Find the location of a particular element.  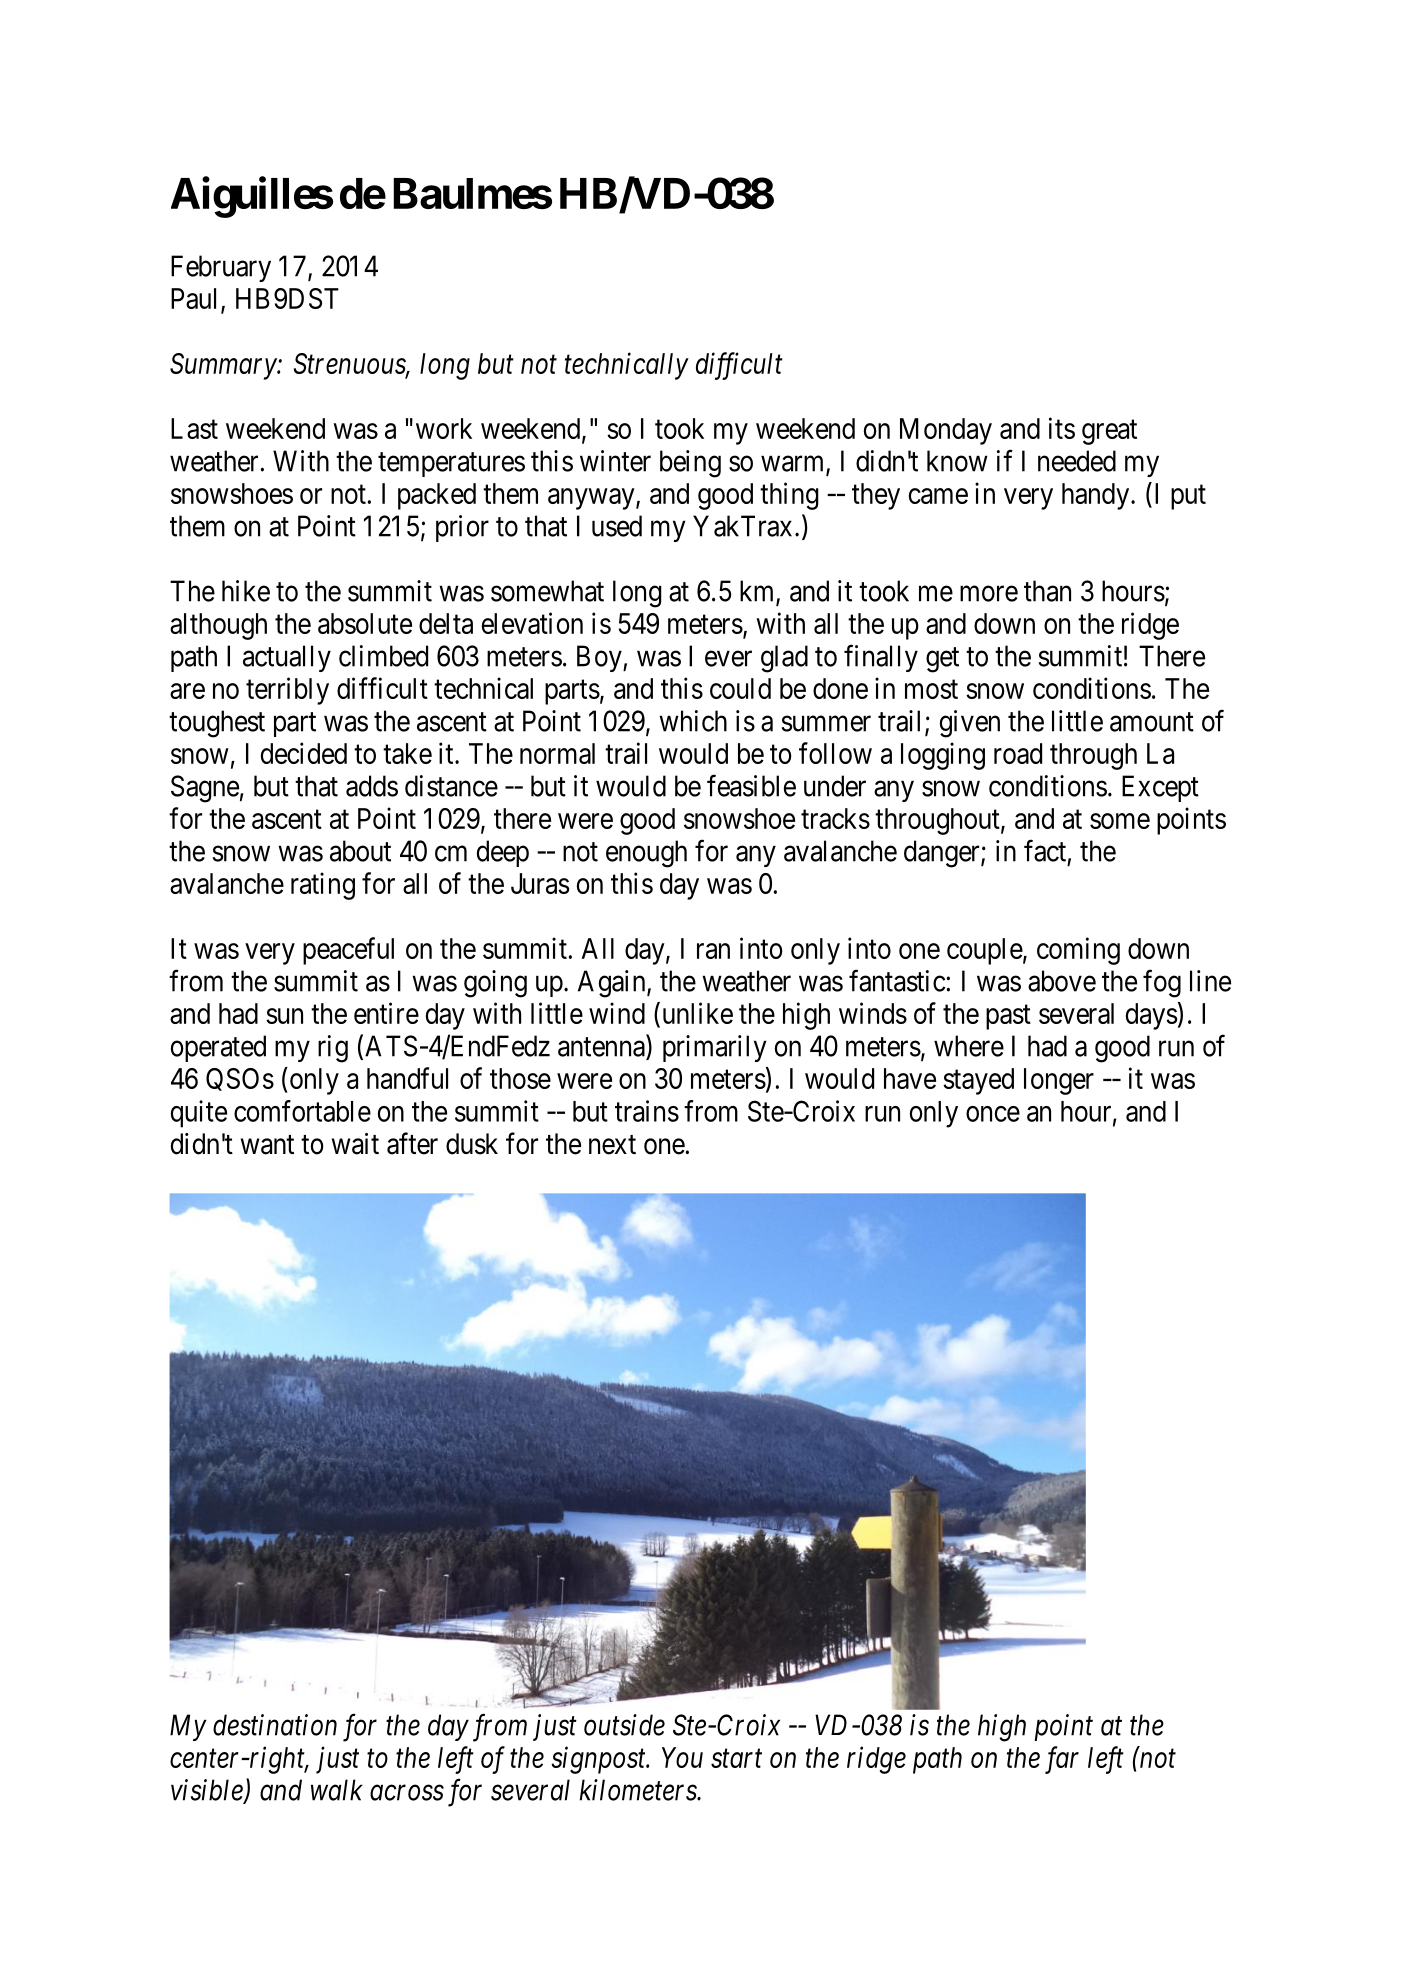

coming is located at coordinates (1078, 951).
